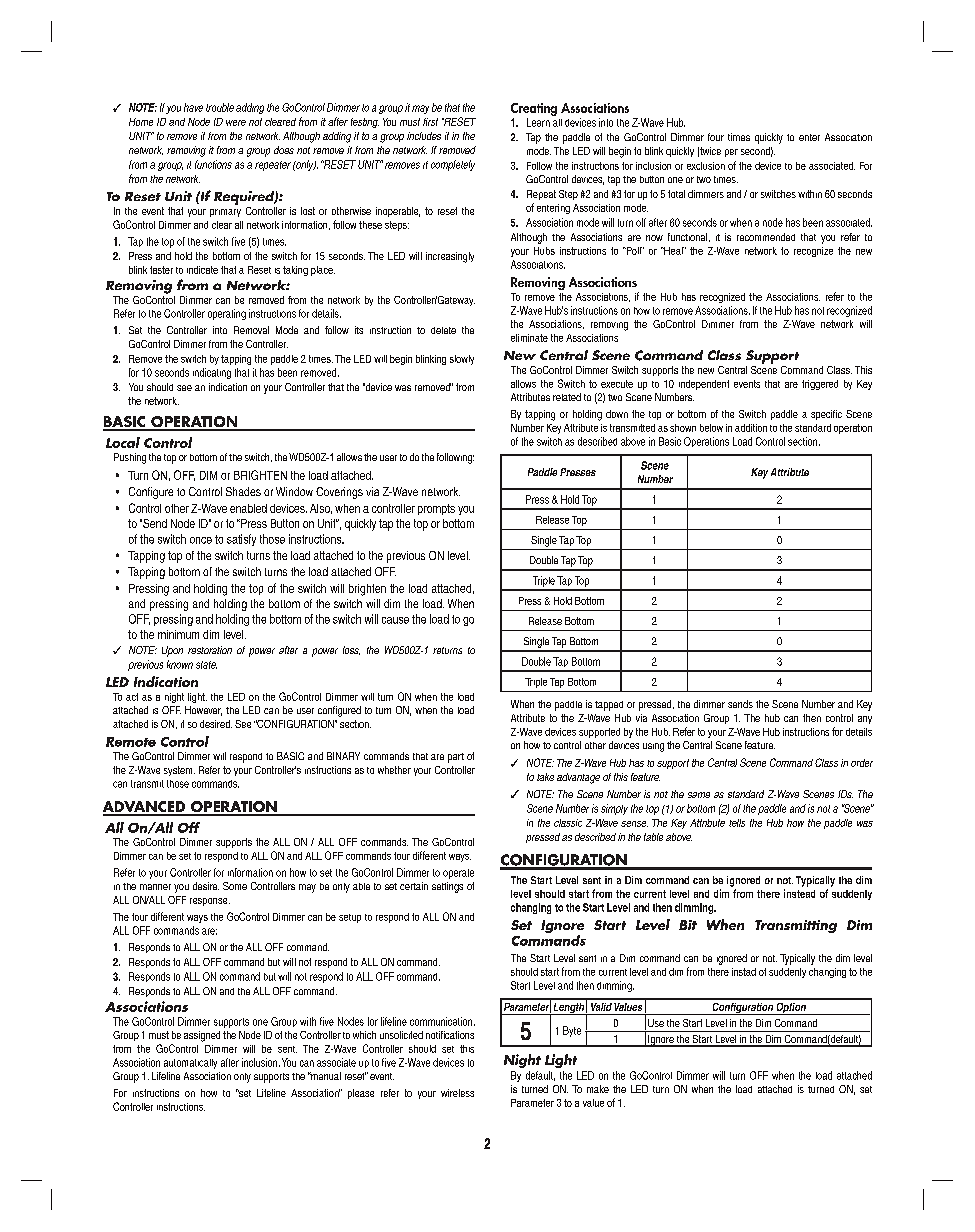 Image resolution: width=975 pixels, height=1232 pixels. What do you see at coordinates (178, 634) in the screenshot?
I see `minimum` at bounding box center [178, 634].
